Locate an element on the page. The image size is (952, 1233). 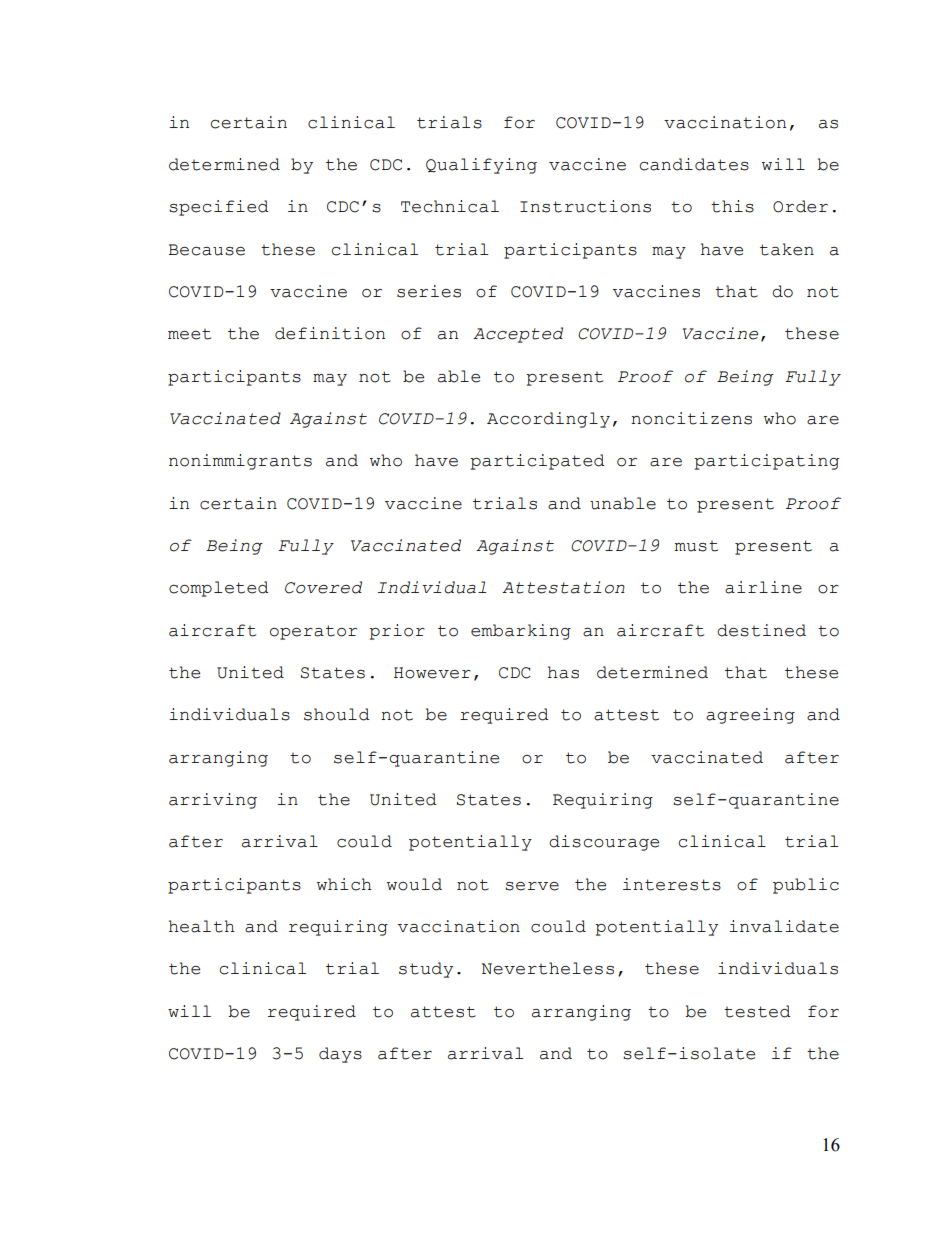
Qualifying is located at coordinates (481, 166).
